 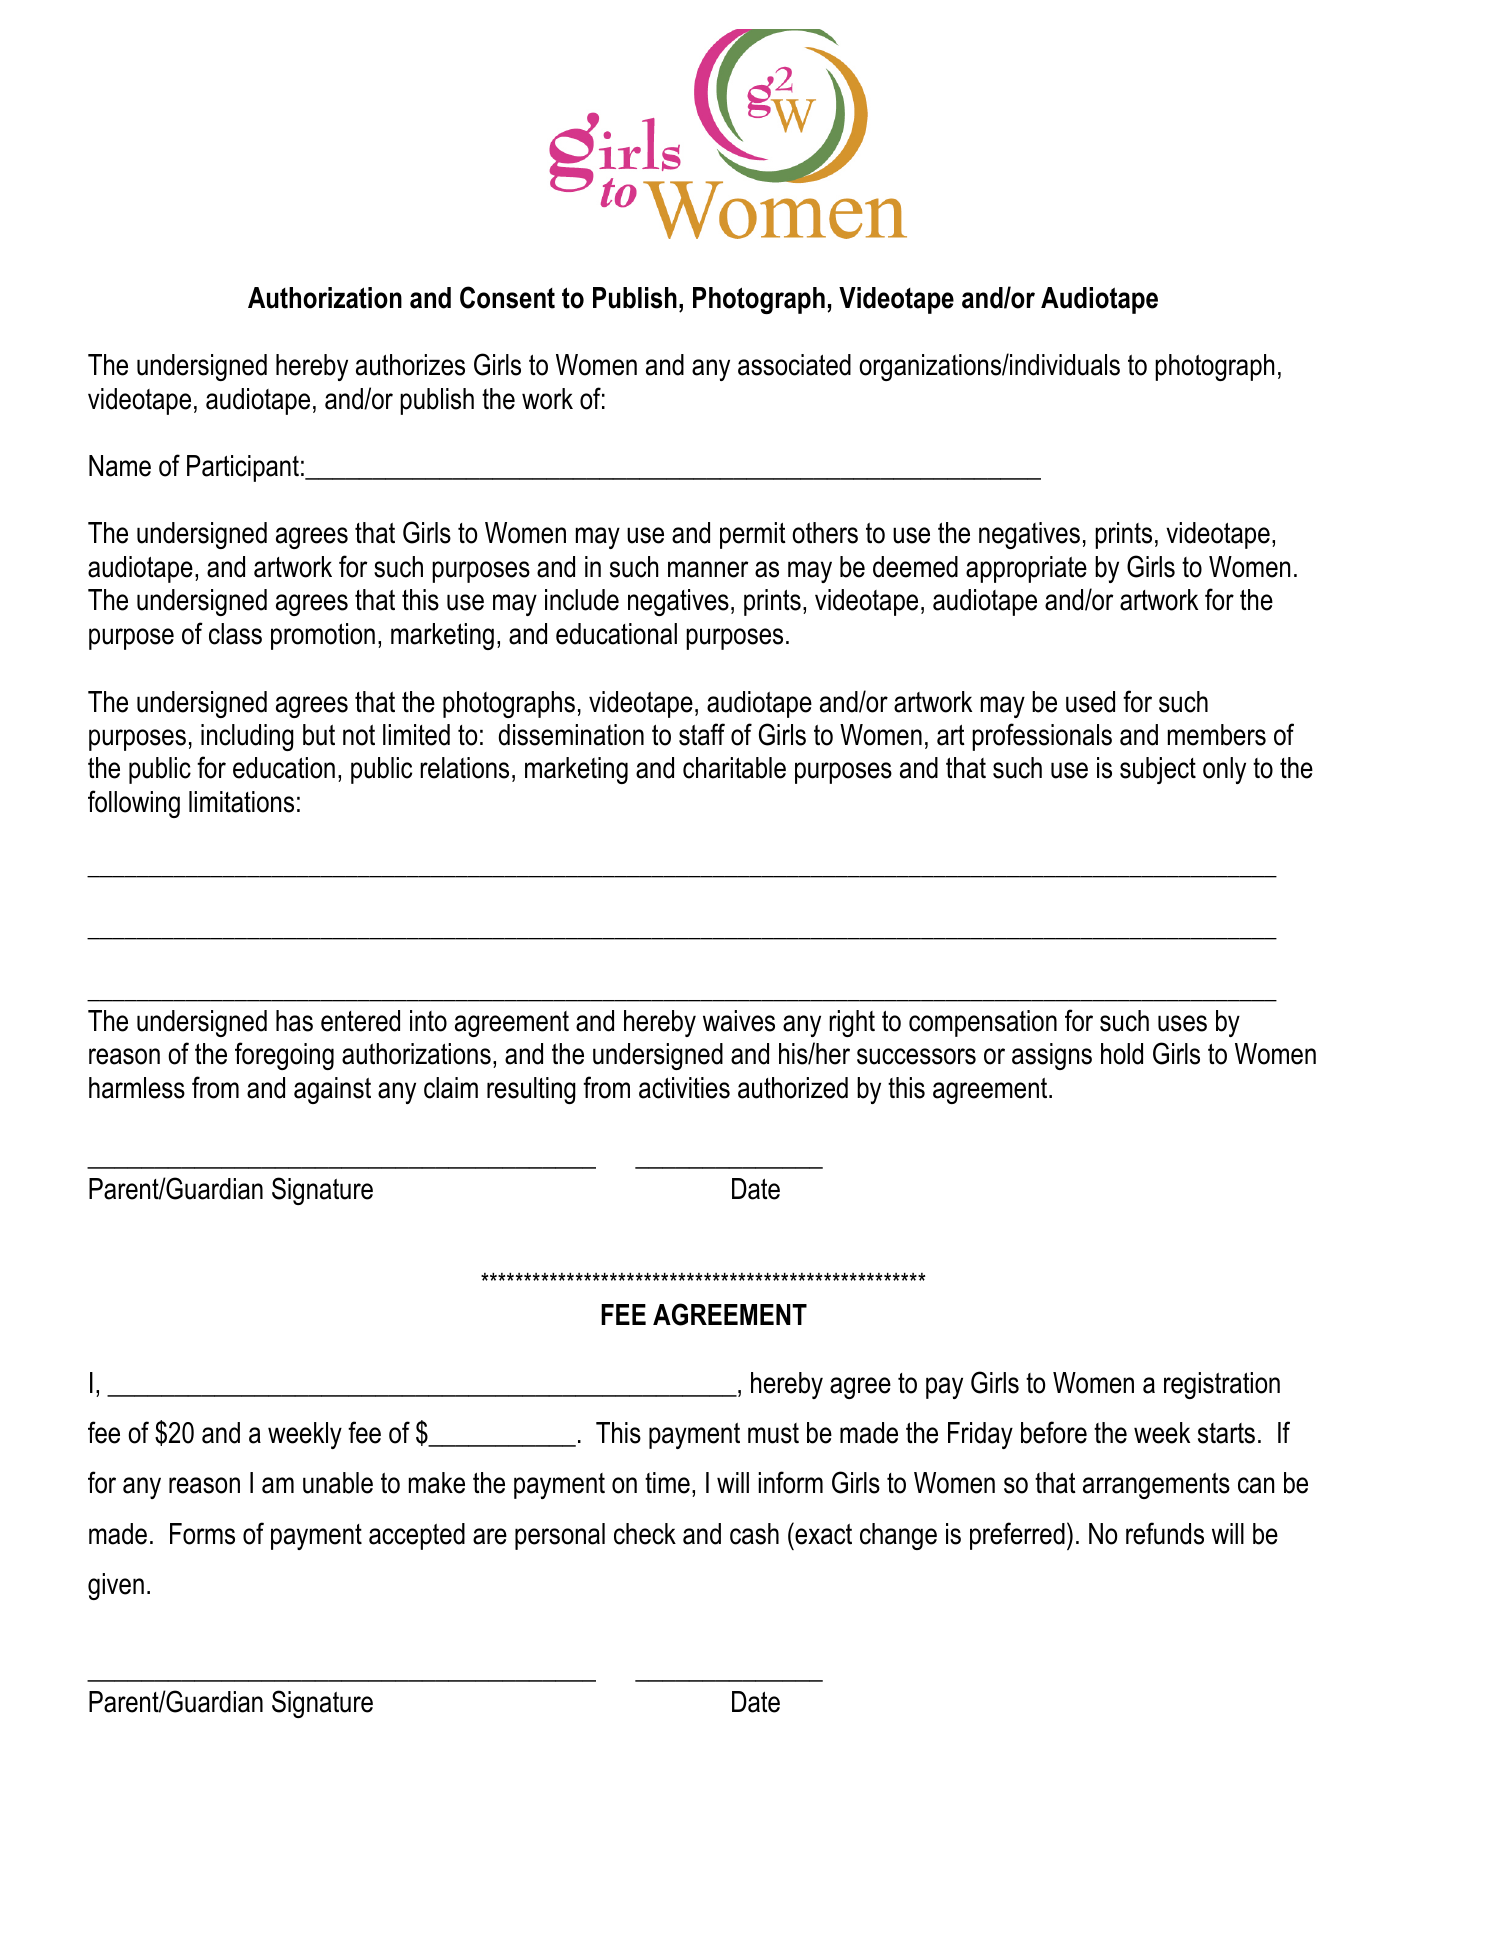 What do you see at coordinates (702, 734) in the screenshot?
I see `staff` at bounding box center [702, 734].
